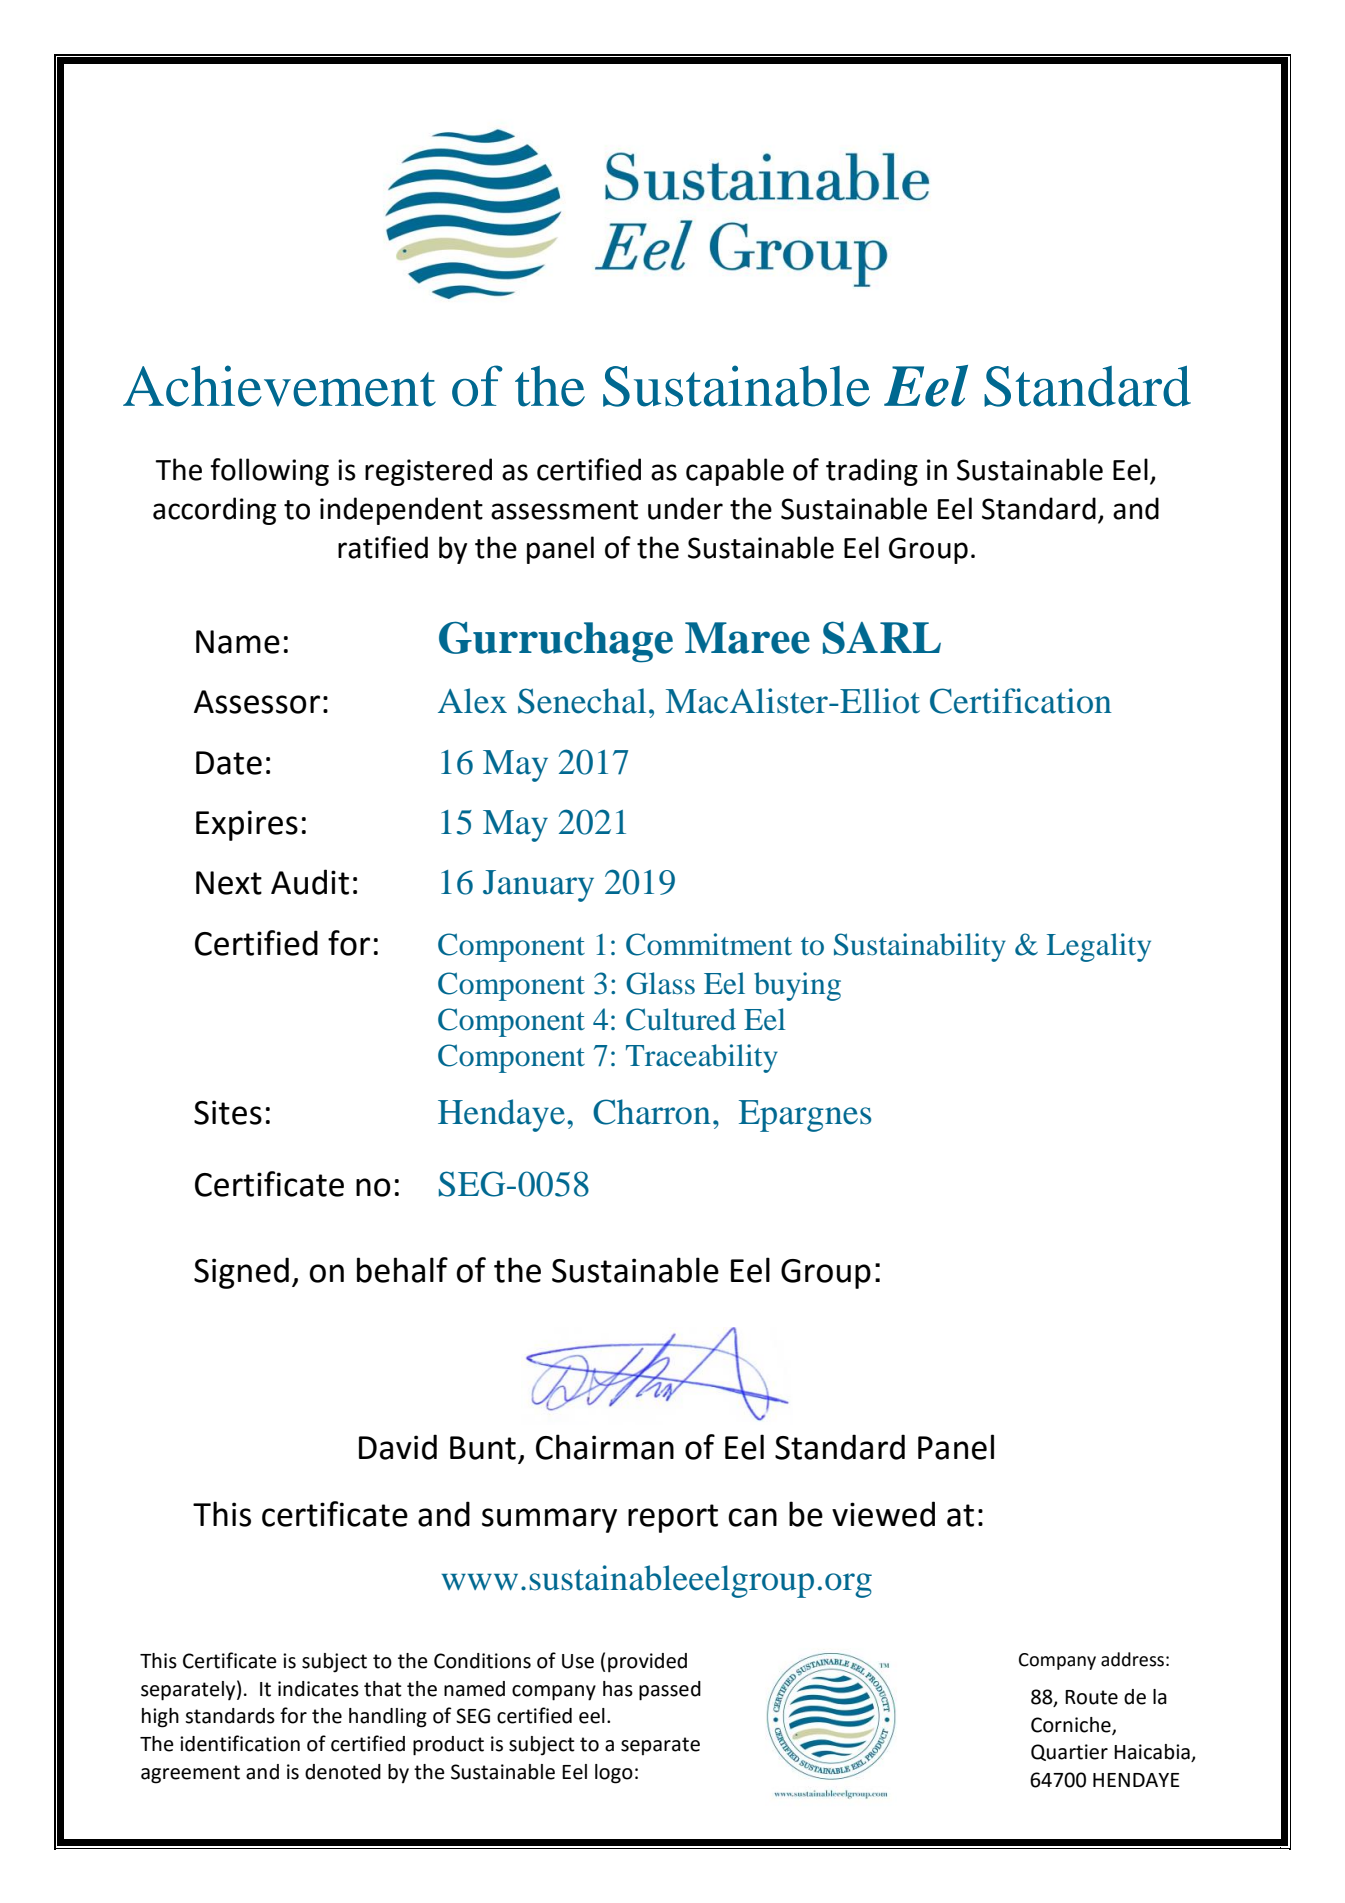 Image resolution: width=1345 pixels, height=1903 pixels. Describe the element at coordinates (614, 1774) in the page. I see `logo` at that location.
